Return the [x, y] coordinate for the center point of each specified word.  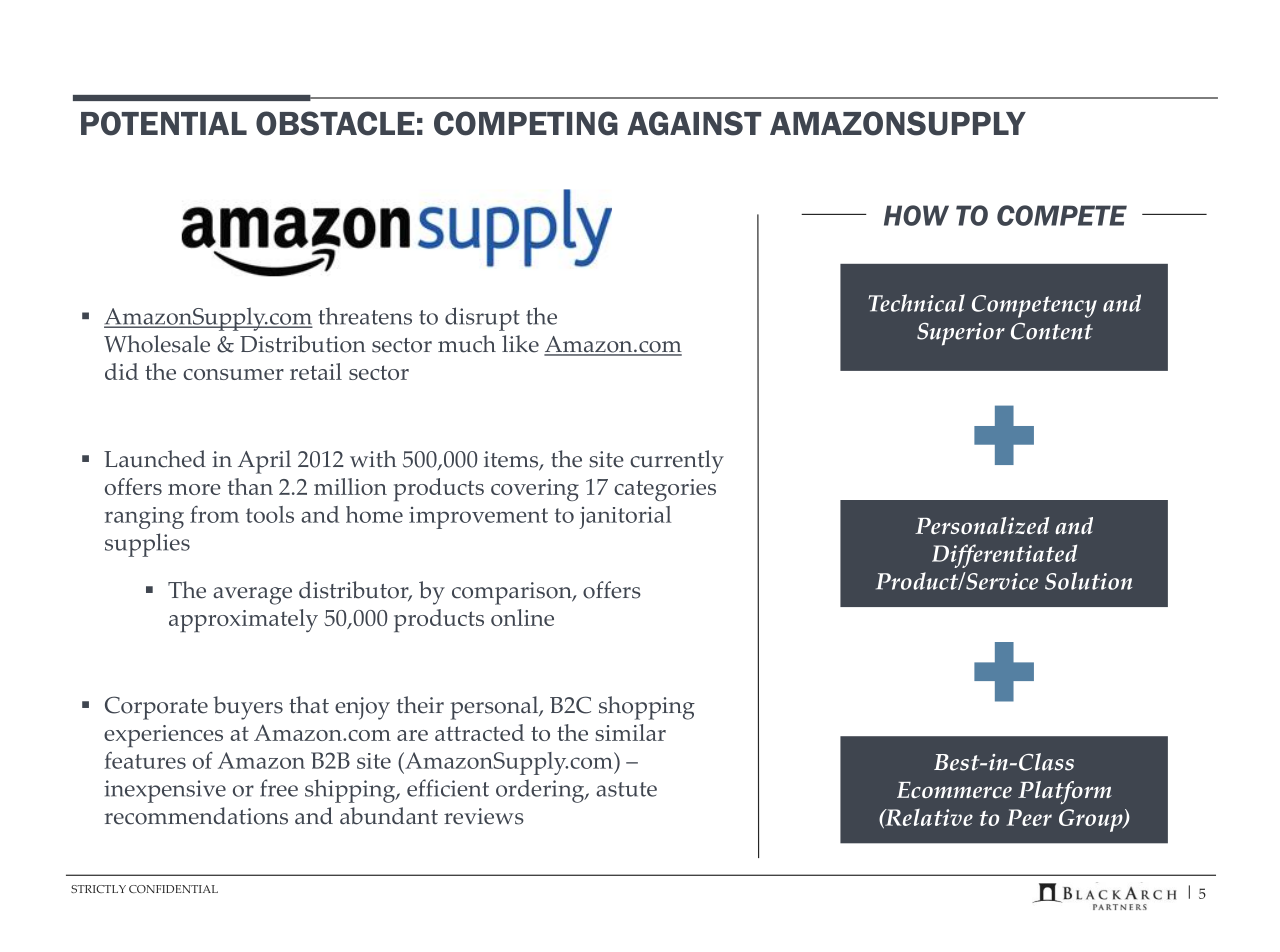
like [520, 344]
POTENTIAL [164, 123]
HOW [916, 215]
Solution [1088, 581]
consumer [233, 374]
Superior [961, 334]
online [522, 617]
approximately [243, 620]
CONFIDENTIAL [173, 889]
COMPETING [526, 123]
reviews [484, 816]
